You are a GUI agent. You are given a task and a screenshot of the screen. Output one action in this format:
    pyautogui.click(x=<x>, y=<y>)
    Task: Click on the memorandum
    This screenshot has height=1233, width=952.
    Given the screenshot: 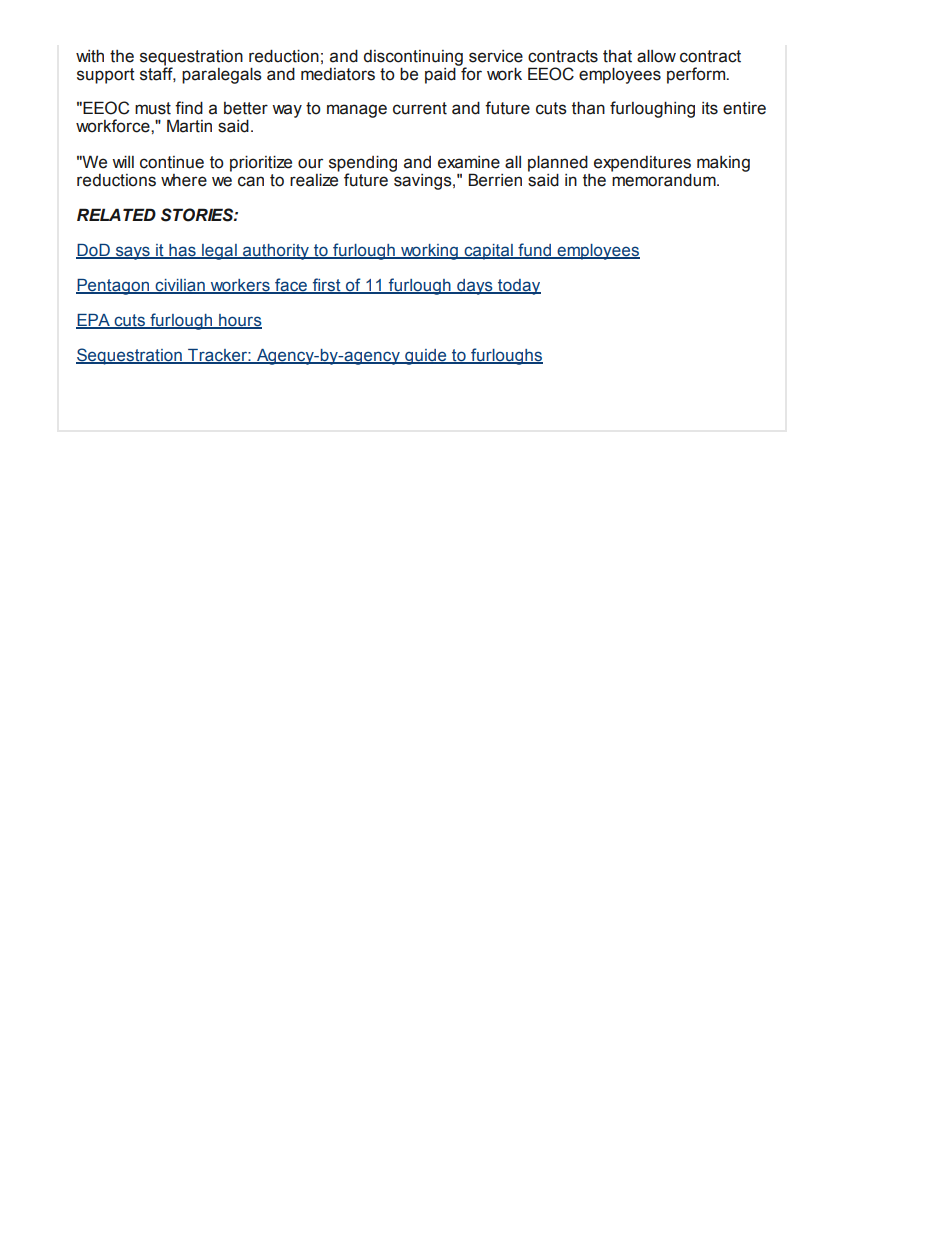 What is the action you would take?
    pyautogui.click(x=664, y=179)
